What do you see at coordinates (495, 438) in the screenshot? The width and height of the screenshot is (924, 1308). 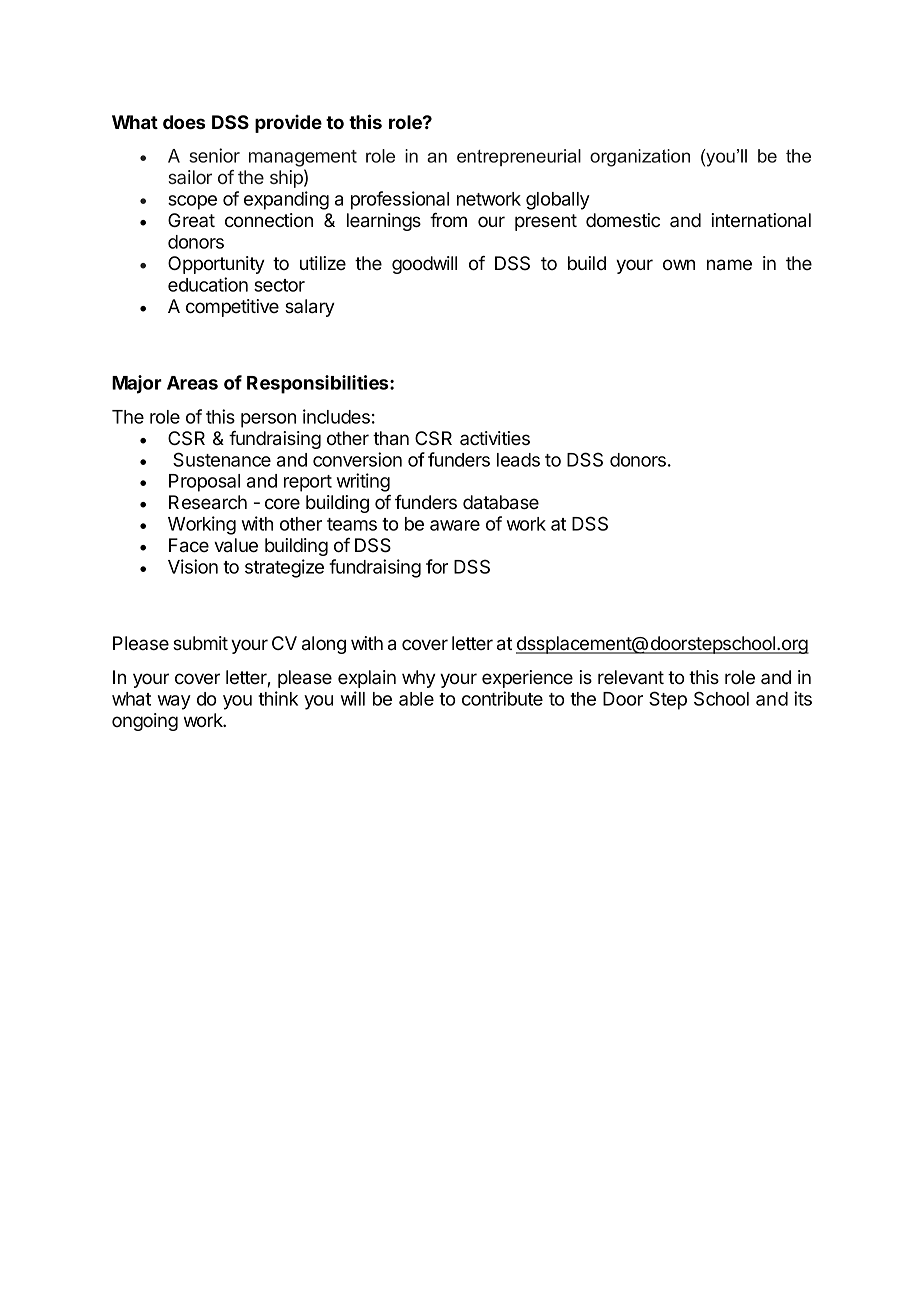 I see `activities` at bounding box center [495, 438].
